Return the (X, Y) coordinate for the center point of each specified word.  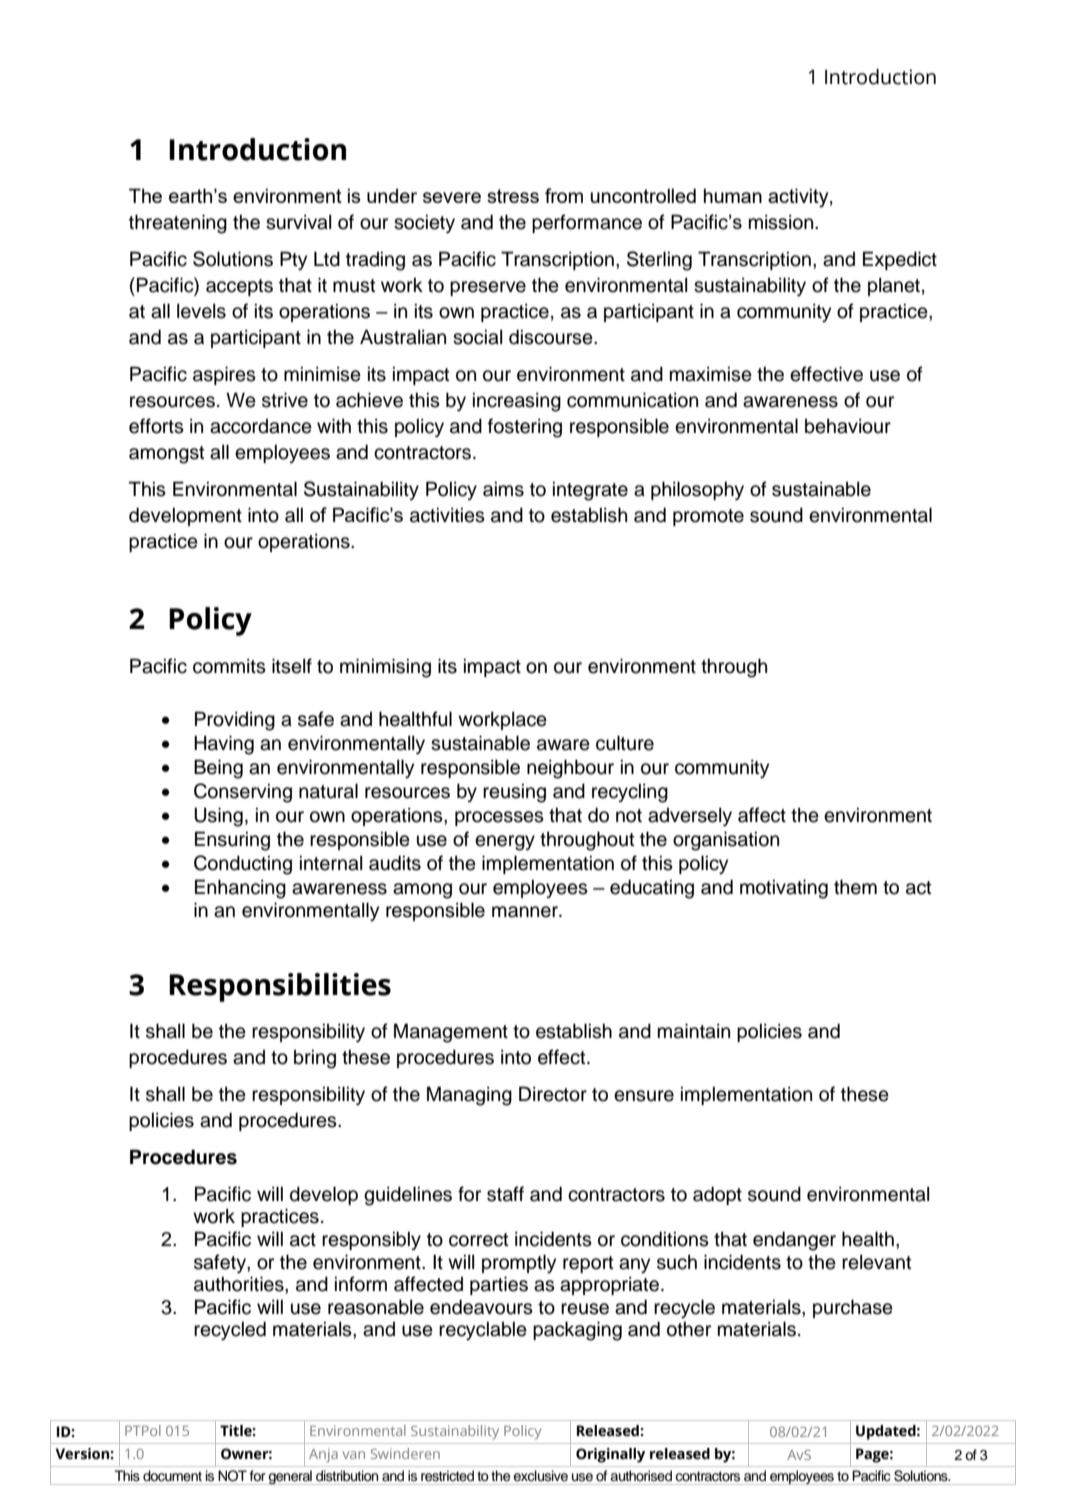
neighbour (570, 769)
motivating (784, 889)
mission (782, 222)
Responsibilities (280, 987)
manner (526, 912)
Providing (235, 721)
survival (298, 222)
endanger (794, 1241)
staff (505, 1194)
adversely (690, 817)
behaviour (848, 426)
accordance (261, 426)
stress (513, 196)
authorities (240, 1284)
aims (503, 489)
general (290, 1477)
